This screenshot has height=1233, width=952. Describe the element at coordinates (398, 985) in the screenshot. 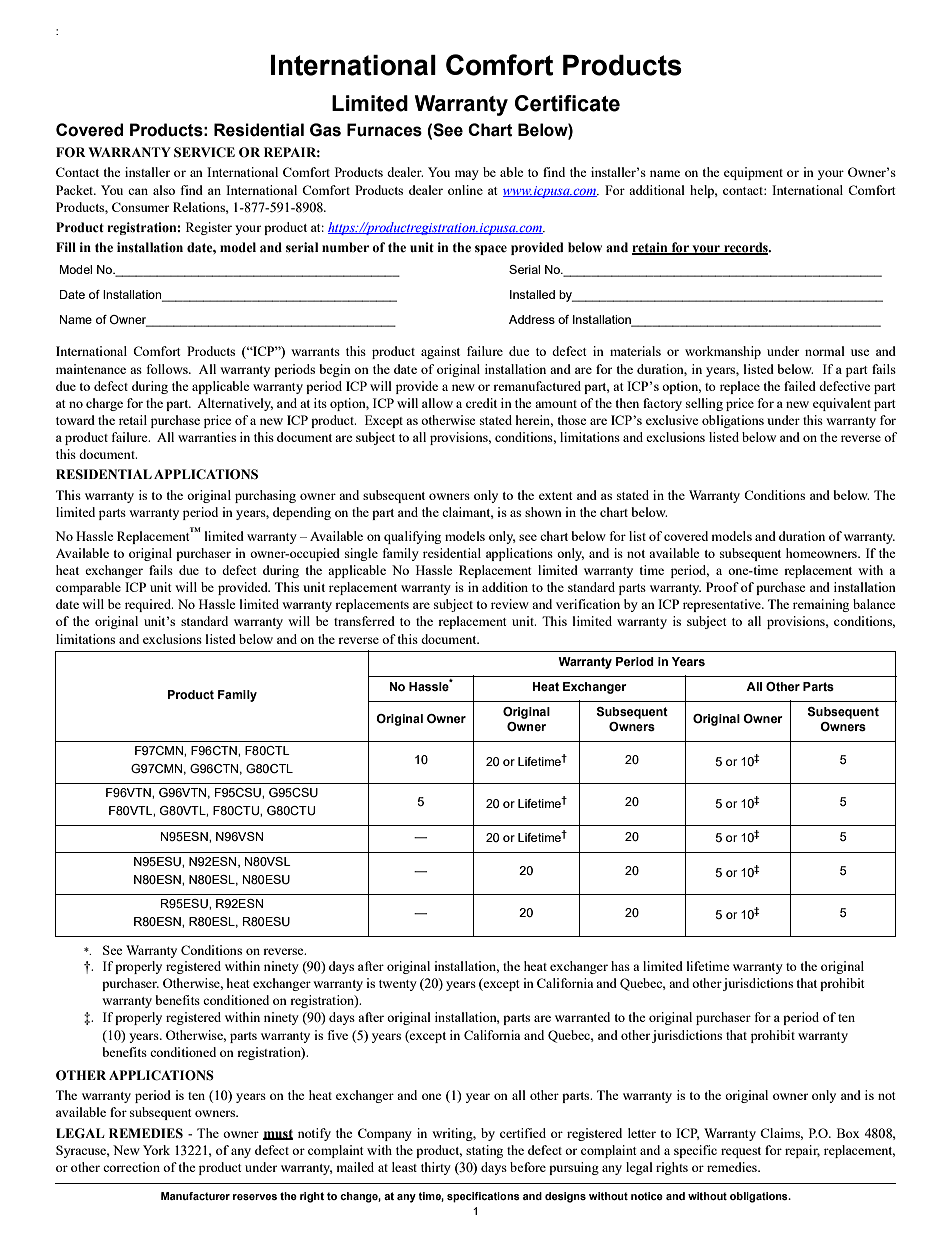

I see `twenty` at that location.
